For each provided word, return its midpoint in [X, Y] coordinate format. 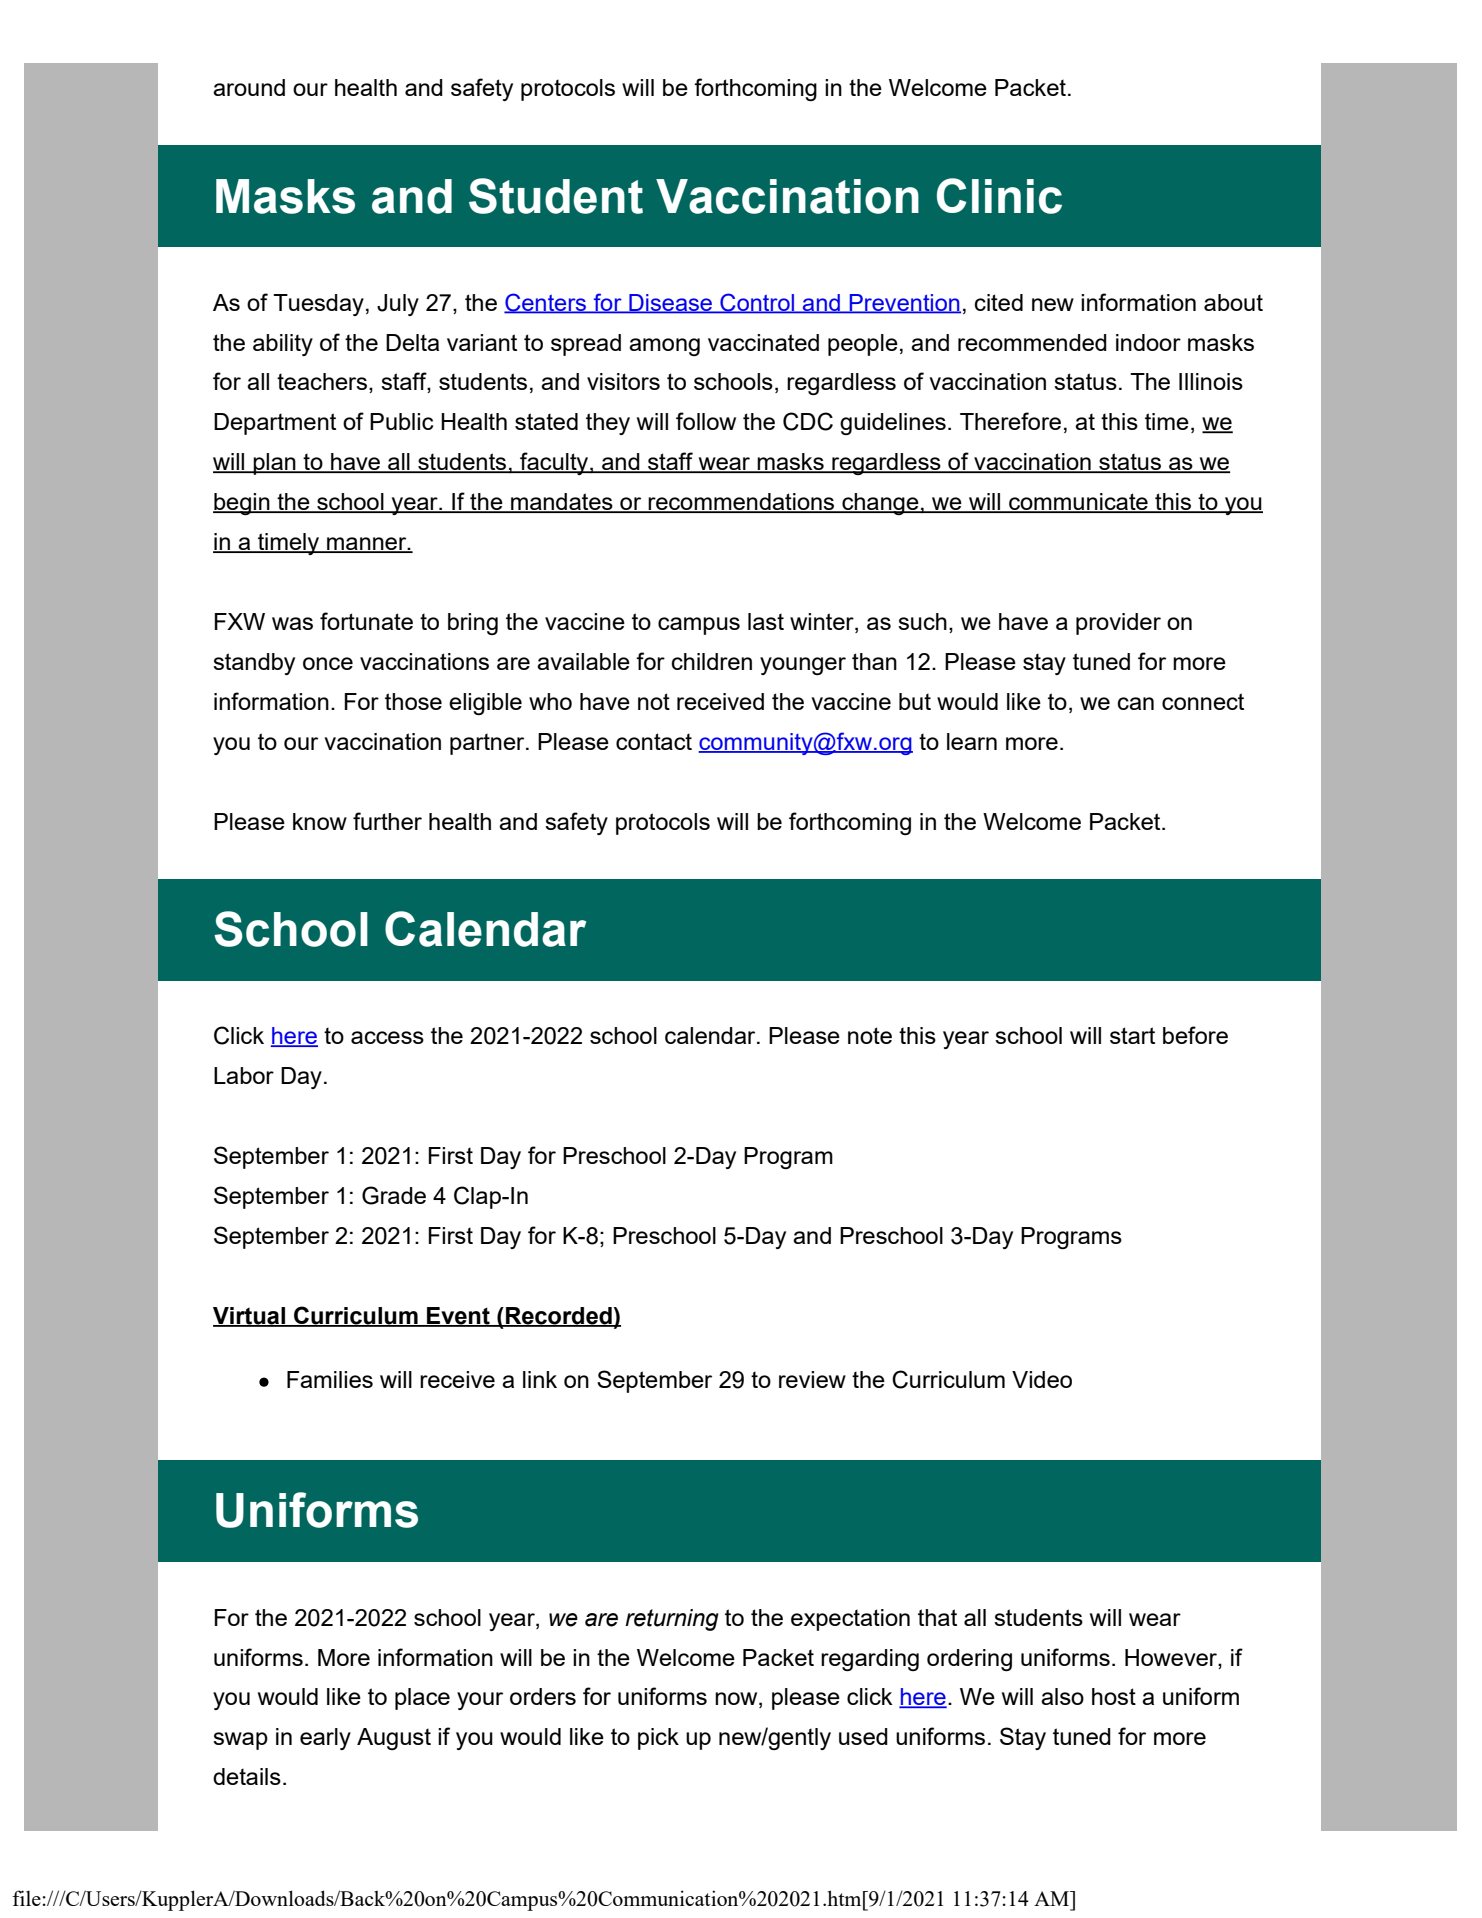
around [249, 87]
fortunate [366, 621]
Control [757, 303]
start [1132, 1035]
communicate [1078, 503]
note [870, 1035]
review [812, 1379]
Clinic [999, 196]
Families [330, 1379]
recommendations [742, 503]
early [325, 1739]
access [387, 1037]
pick [658, 1739]
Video [1042, 1379]
